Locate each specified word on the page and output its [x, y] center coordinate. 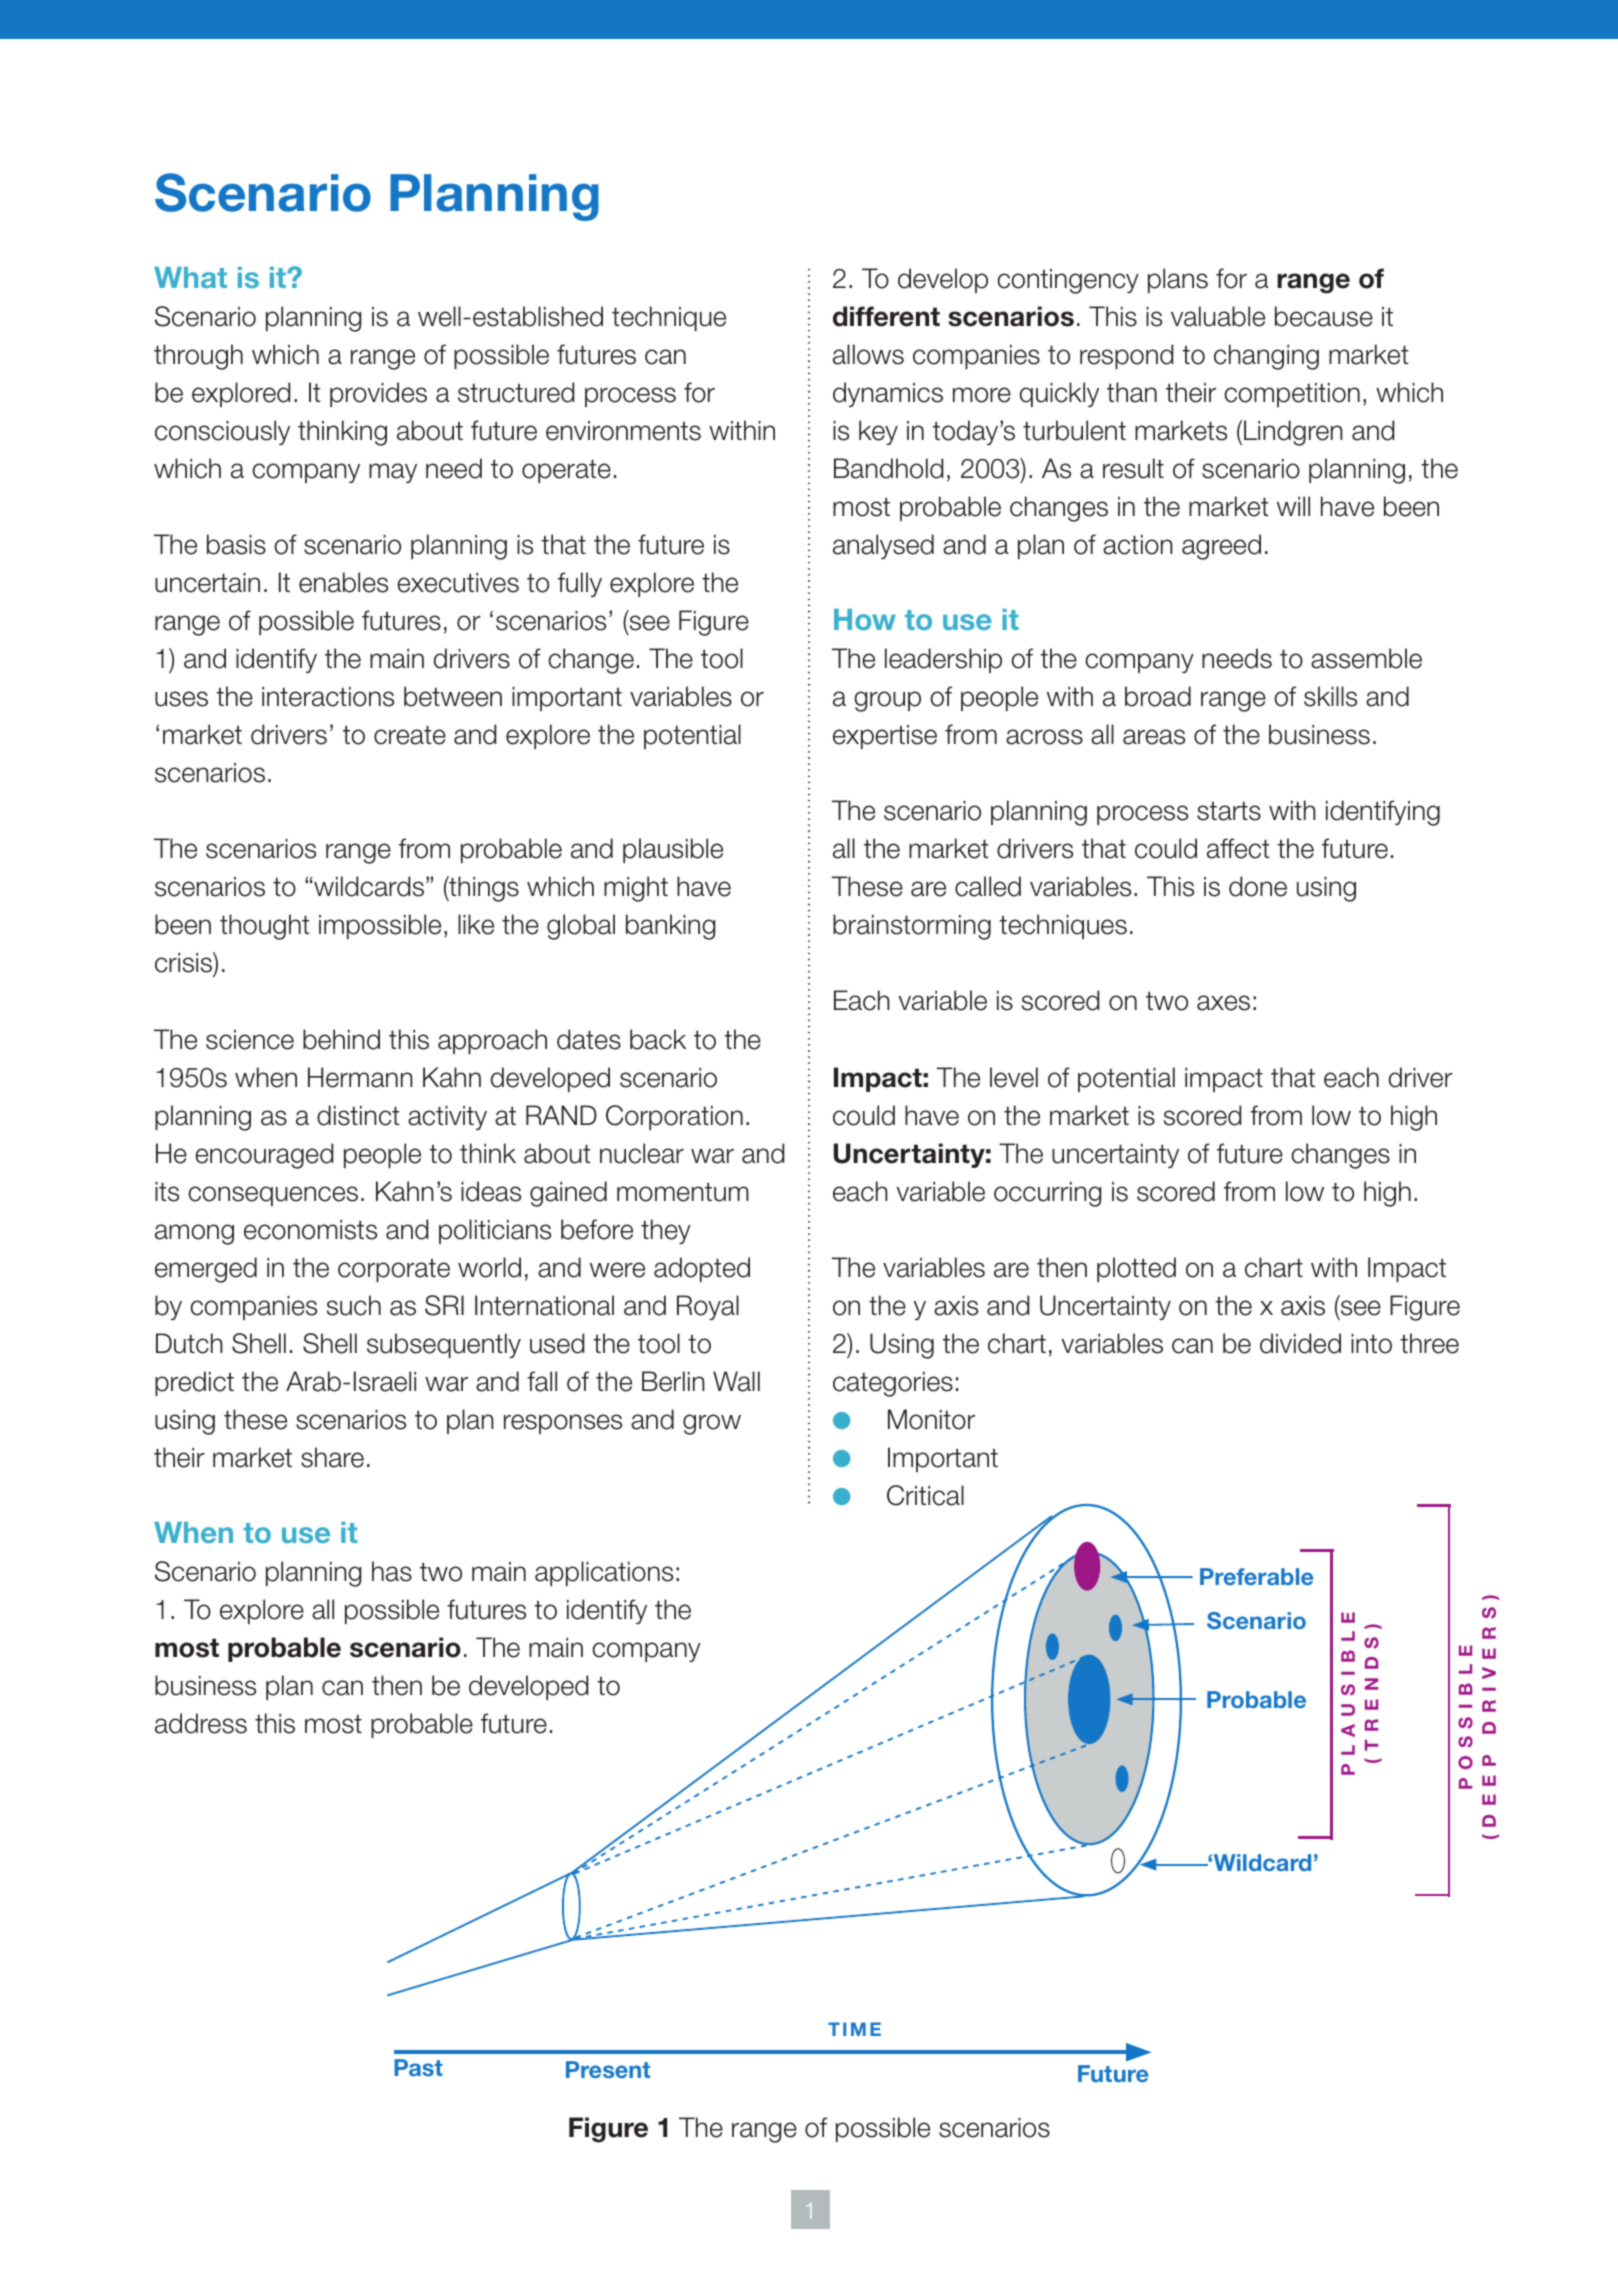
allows [868, 354]
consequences [273, 1196]
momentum [683, 1192]
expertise [885, 737]
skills [1330, 696]
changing [1266, 357]
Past [418, 2067]
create [410, 735]
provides [378, 394]
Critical [925, 1495]
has [392, 1571]
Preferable [1256, 1576]
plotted [1136, 1269]
